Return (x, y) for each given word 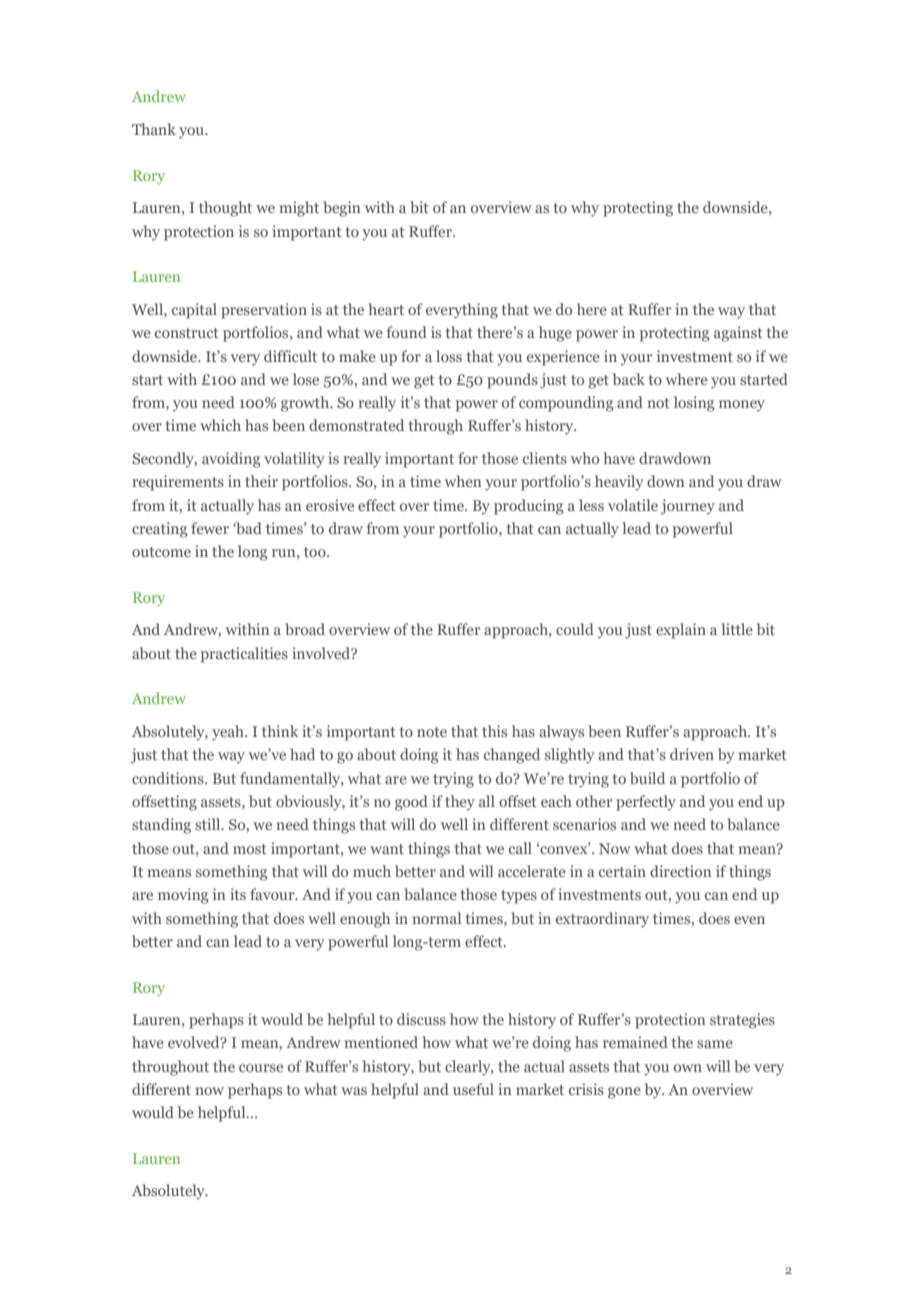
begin (341, 209)
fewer (210, 528)
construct (187, 333)
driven (692, 754)
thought (225, 209)
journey (688, 507)
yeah (229, 733)
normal (437, 918)
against (738, 334)
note (432, 732)
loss (449, 356)
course (261, 1068)
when (463, 481)
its (238, 894)
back (629, 379)
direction (680, 871)
